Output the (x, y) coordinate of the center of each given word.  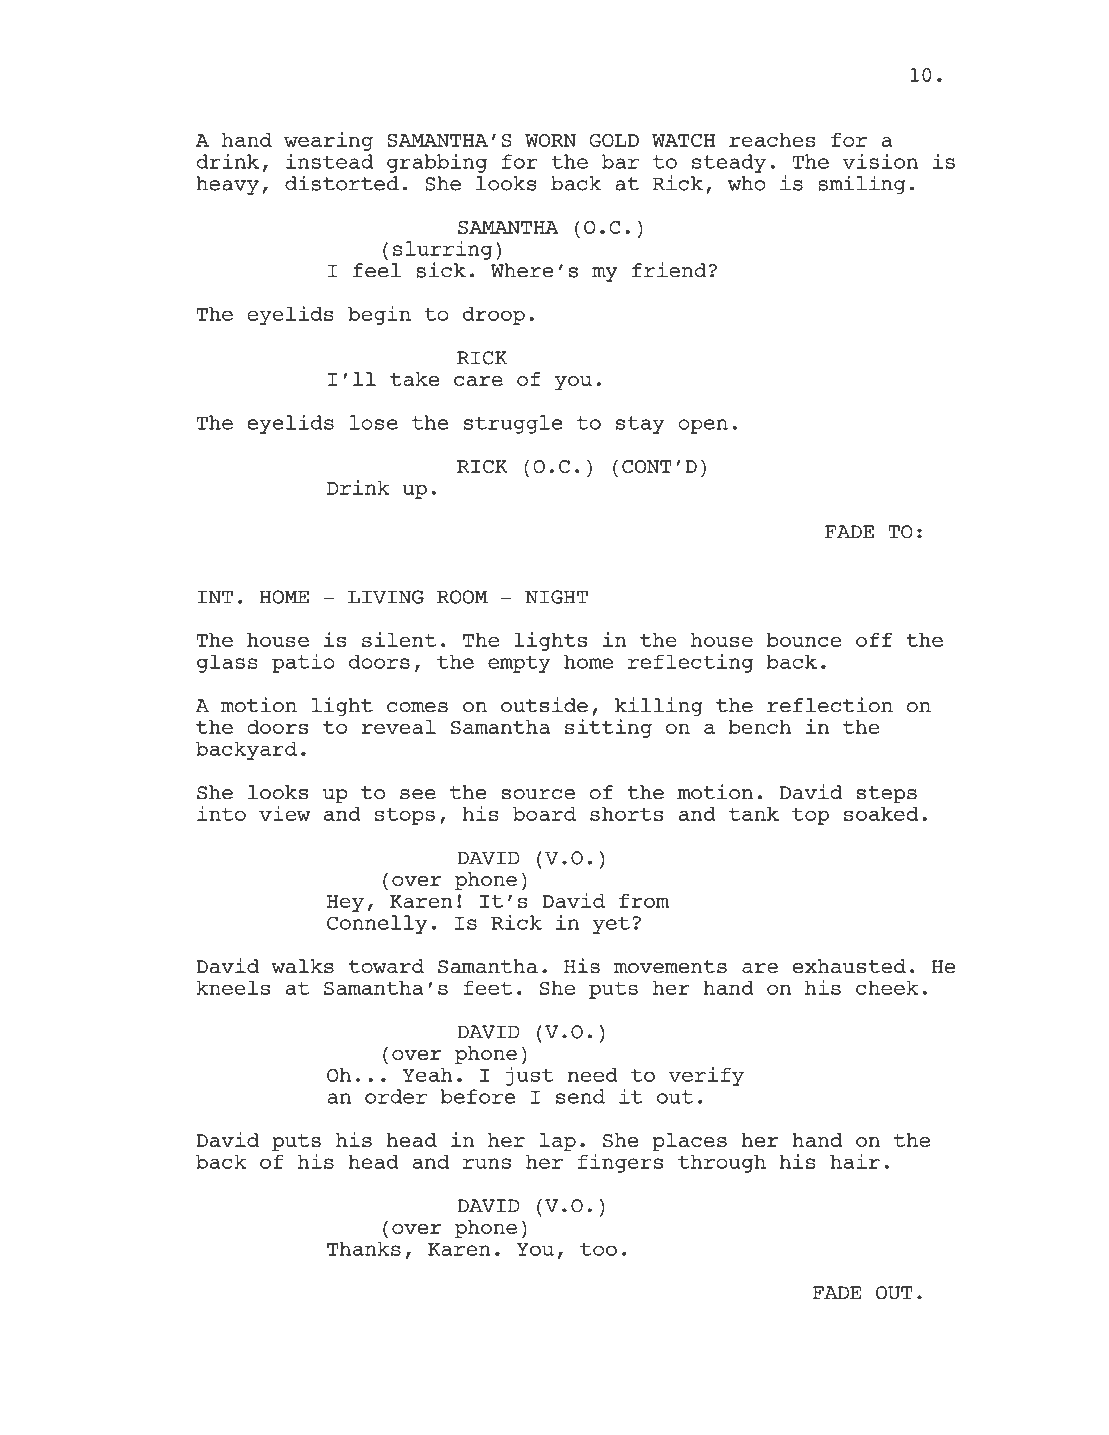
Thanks (364, 1248)
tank (754, 814)
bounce (804, 640)
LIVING (386, 597)
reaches (772, 140)
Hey (345, 903)
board (544, 814)
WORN (550, 140)
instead (329, 161)
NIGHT (556, 597)
